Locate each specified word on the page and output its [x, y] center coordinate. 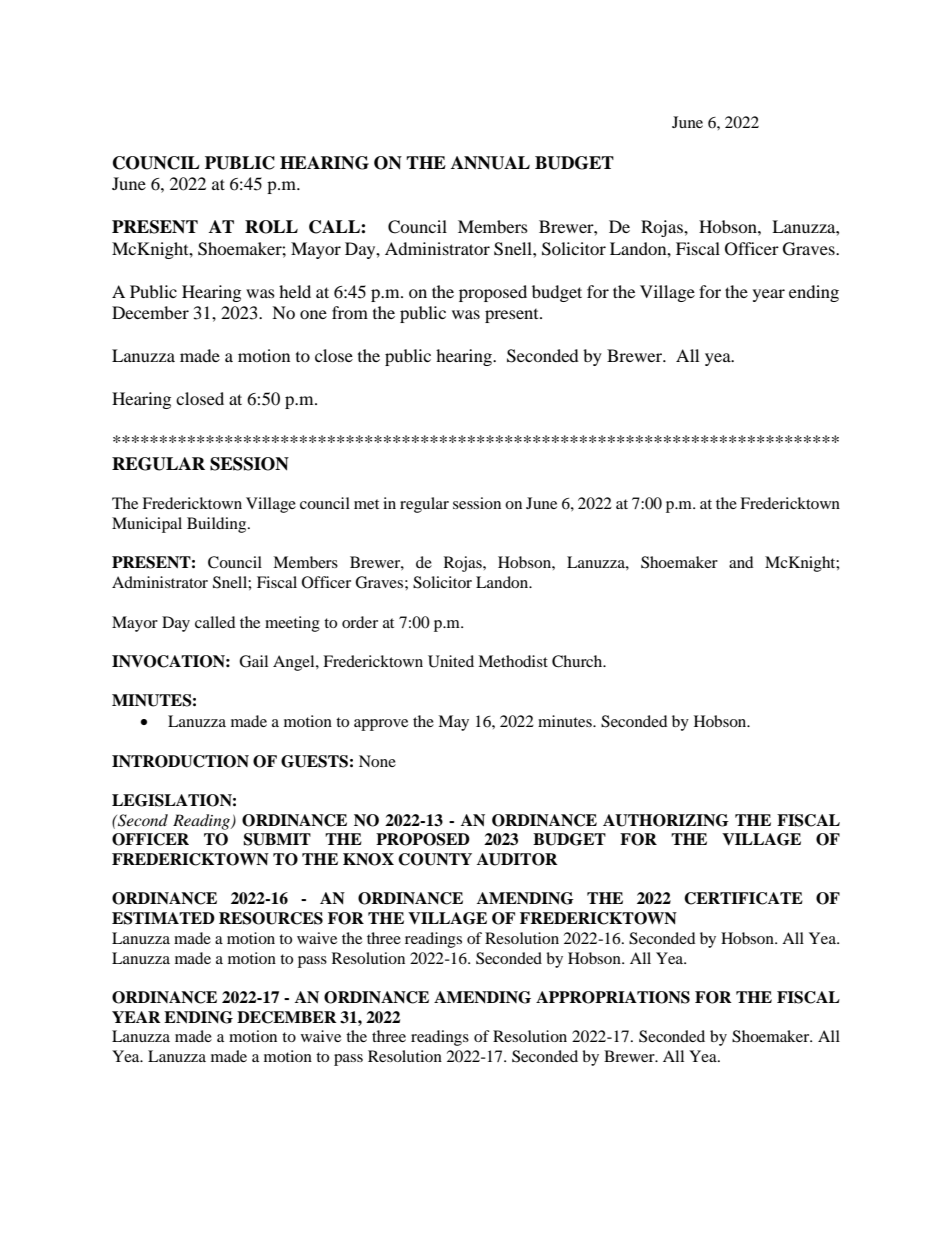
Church [578, 661]
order [360, 622]
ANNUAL [490, 163]
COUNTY [435, 859]
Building [218, 525]
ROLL [271, 227]
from [350, 312]
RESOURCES [271, 918]
